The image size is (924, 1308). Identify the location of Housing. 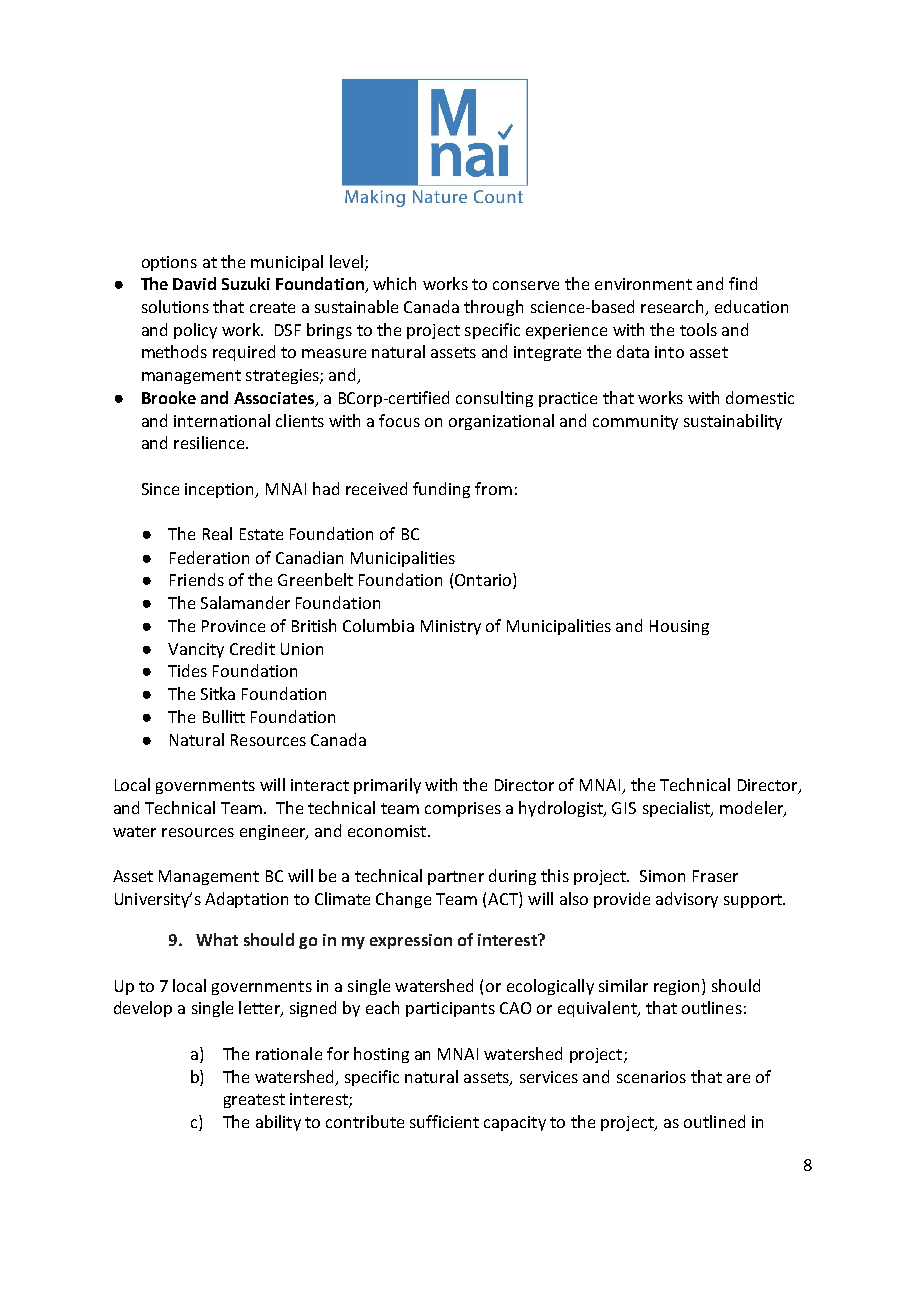
(679, 627).
